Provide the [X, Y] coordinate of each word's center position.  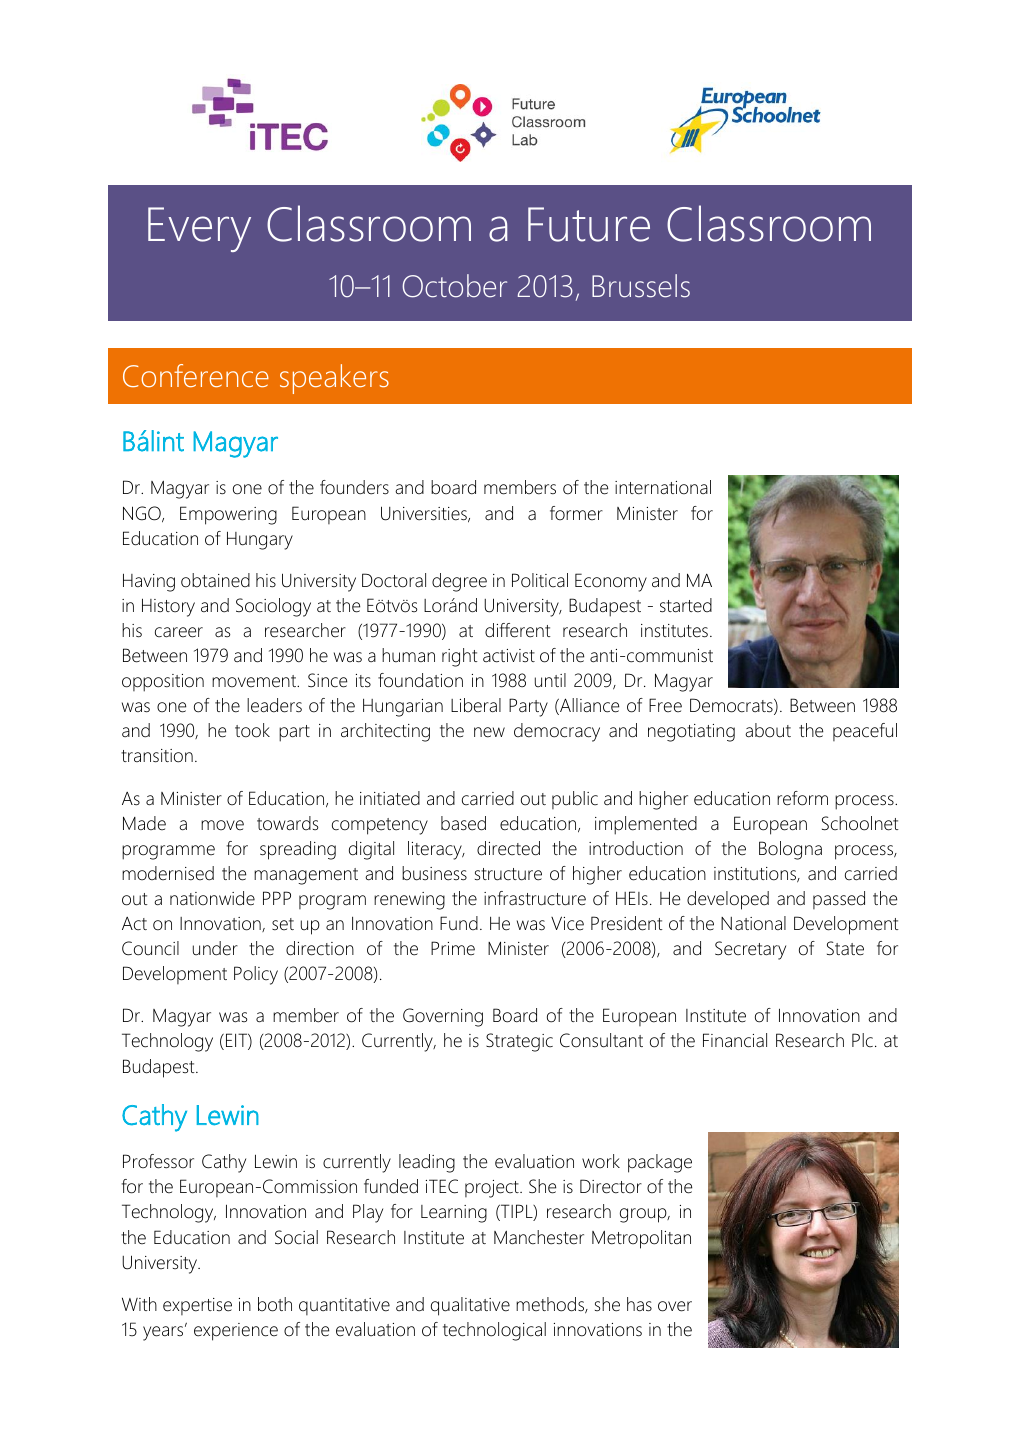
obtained [215, 580]
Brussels [641, 286]
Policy [256, 975]
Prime [453, 948]
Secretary [750, 950]
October [454, 286]
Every [199, 229]
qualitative [470, 1306]
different [518, 630]
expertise [197, 1306]
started [686, 605]
